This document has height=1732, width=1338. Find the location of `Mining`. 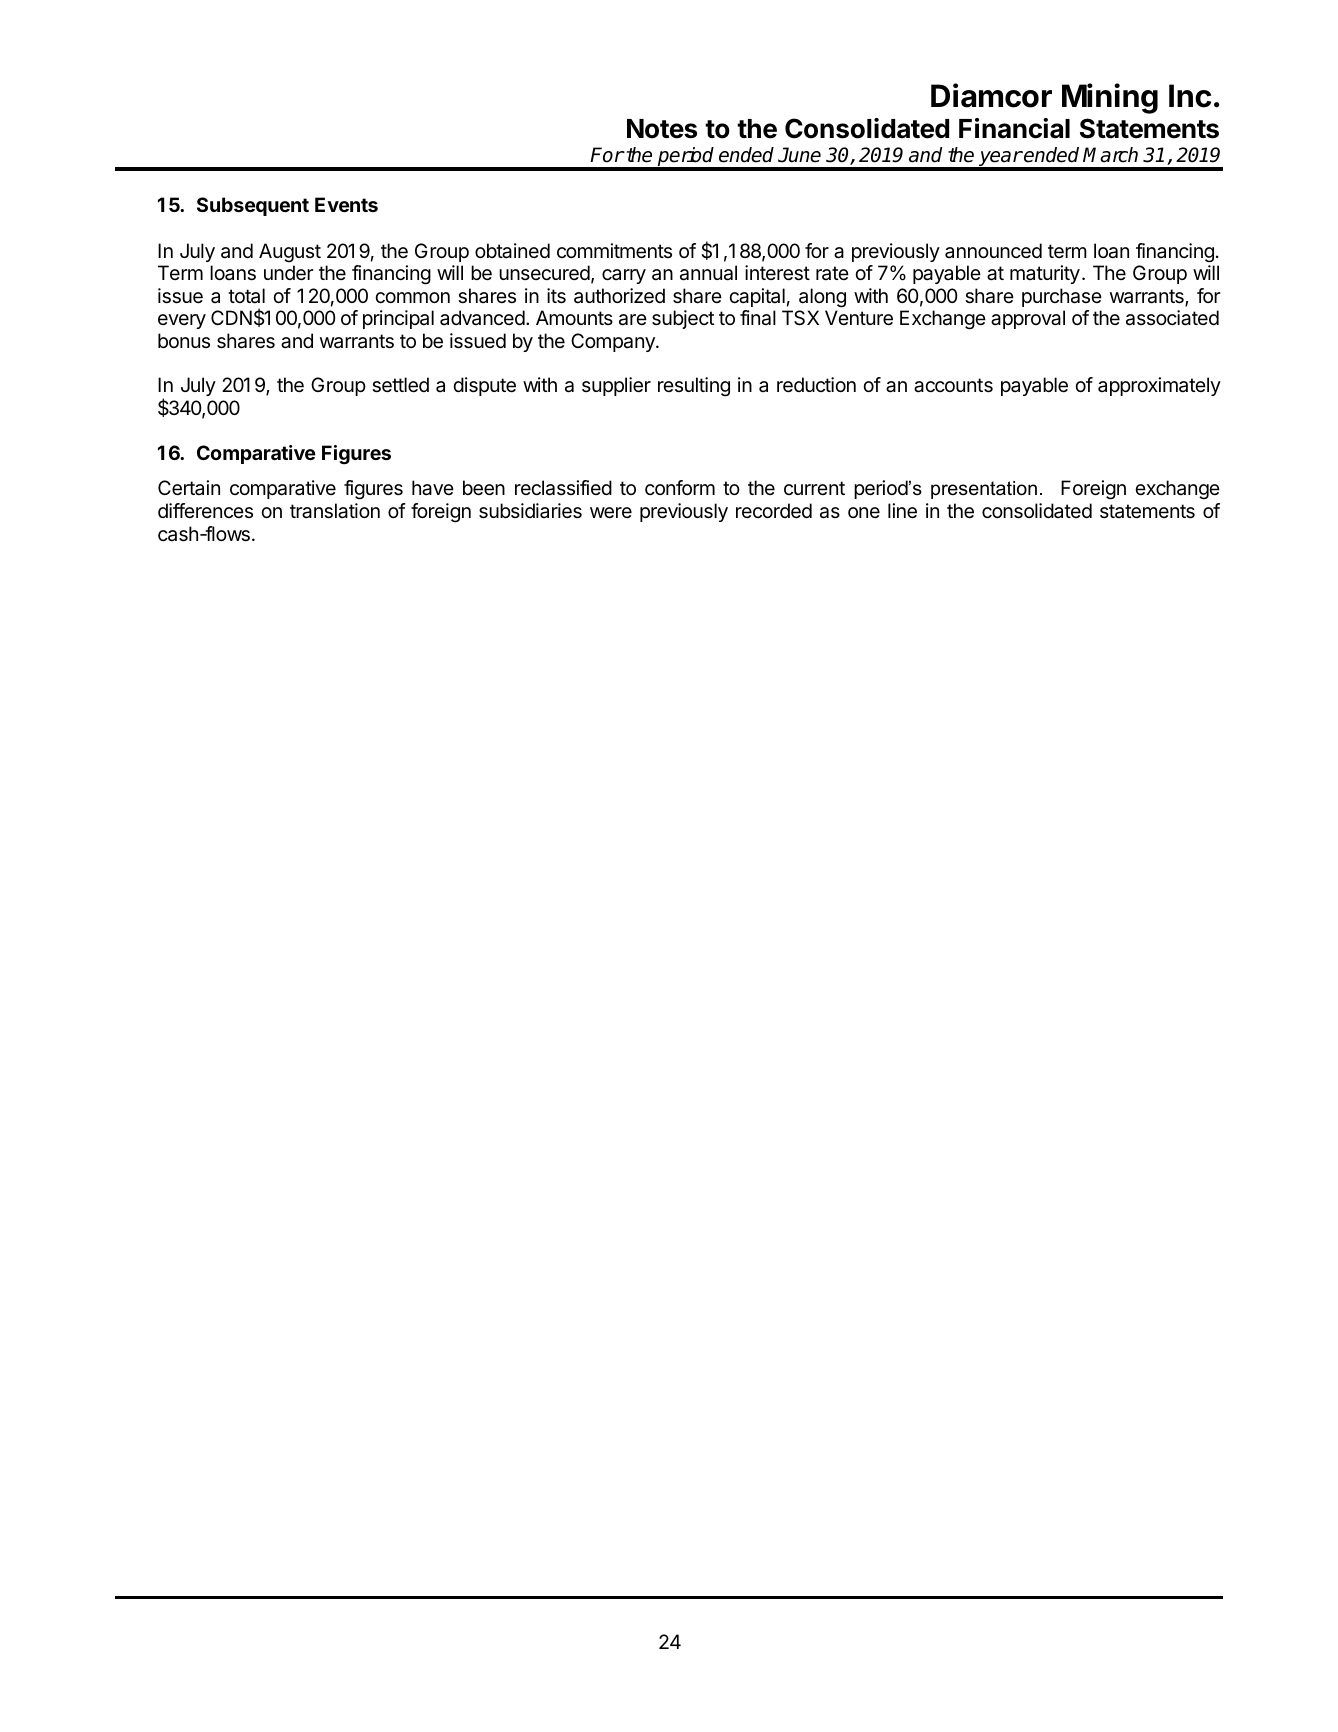

Mining is located at coordinates (1110, 98).
